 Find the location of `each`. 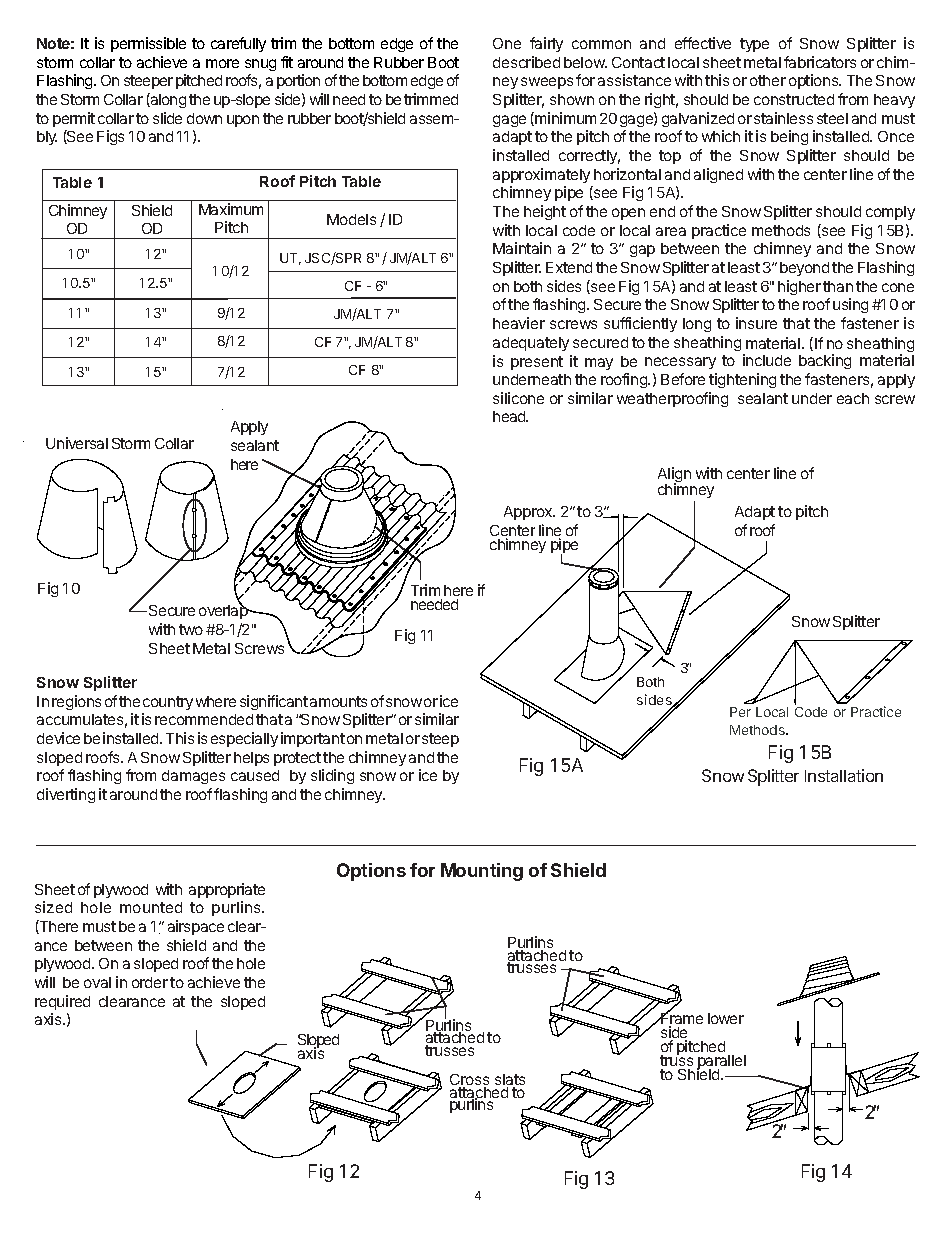

each is located at coordinates (853, 398).
